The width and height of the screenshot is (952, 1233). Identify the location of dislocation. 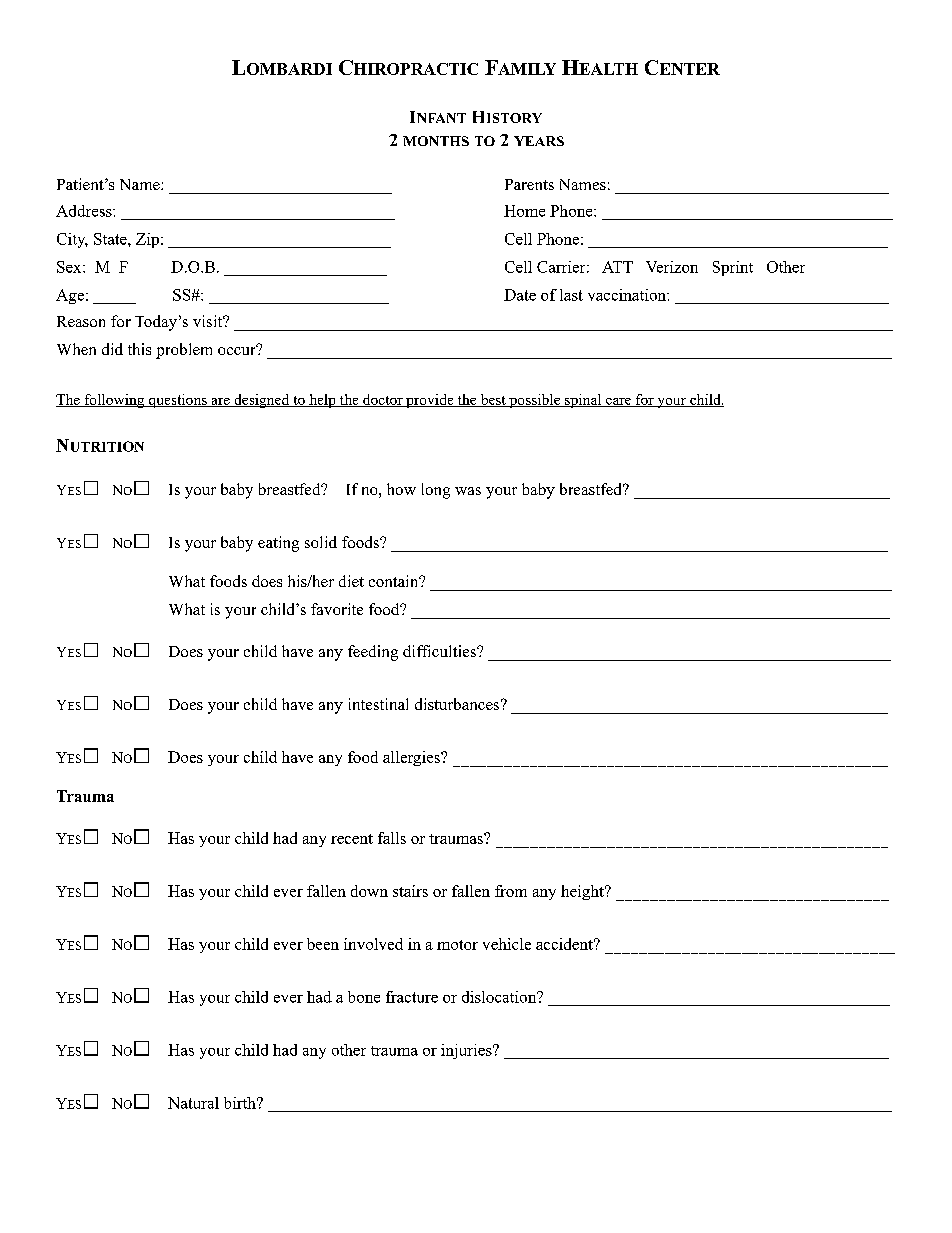
(500, 997).
